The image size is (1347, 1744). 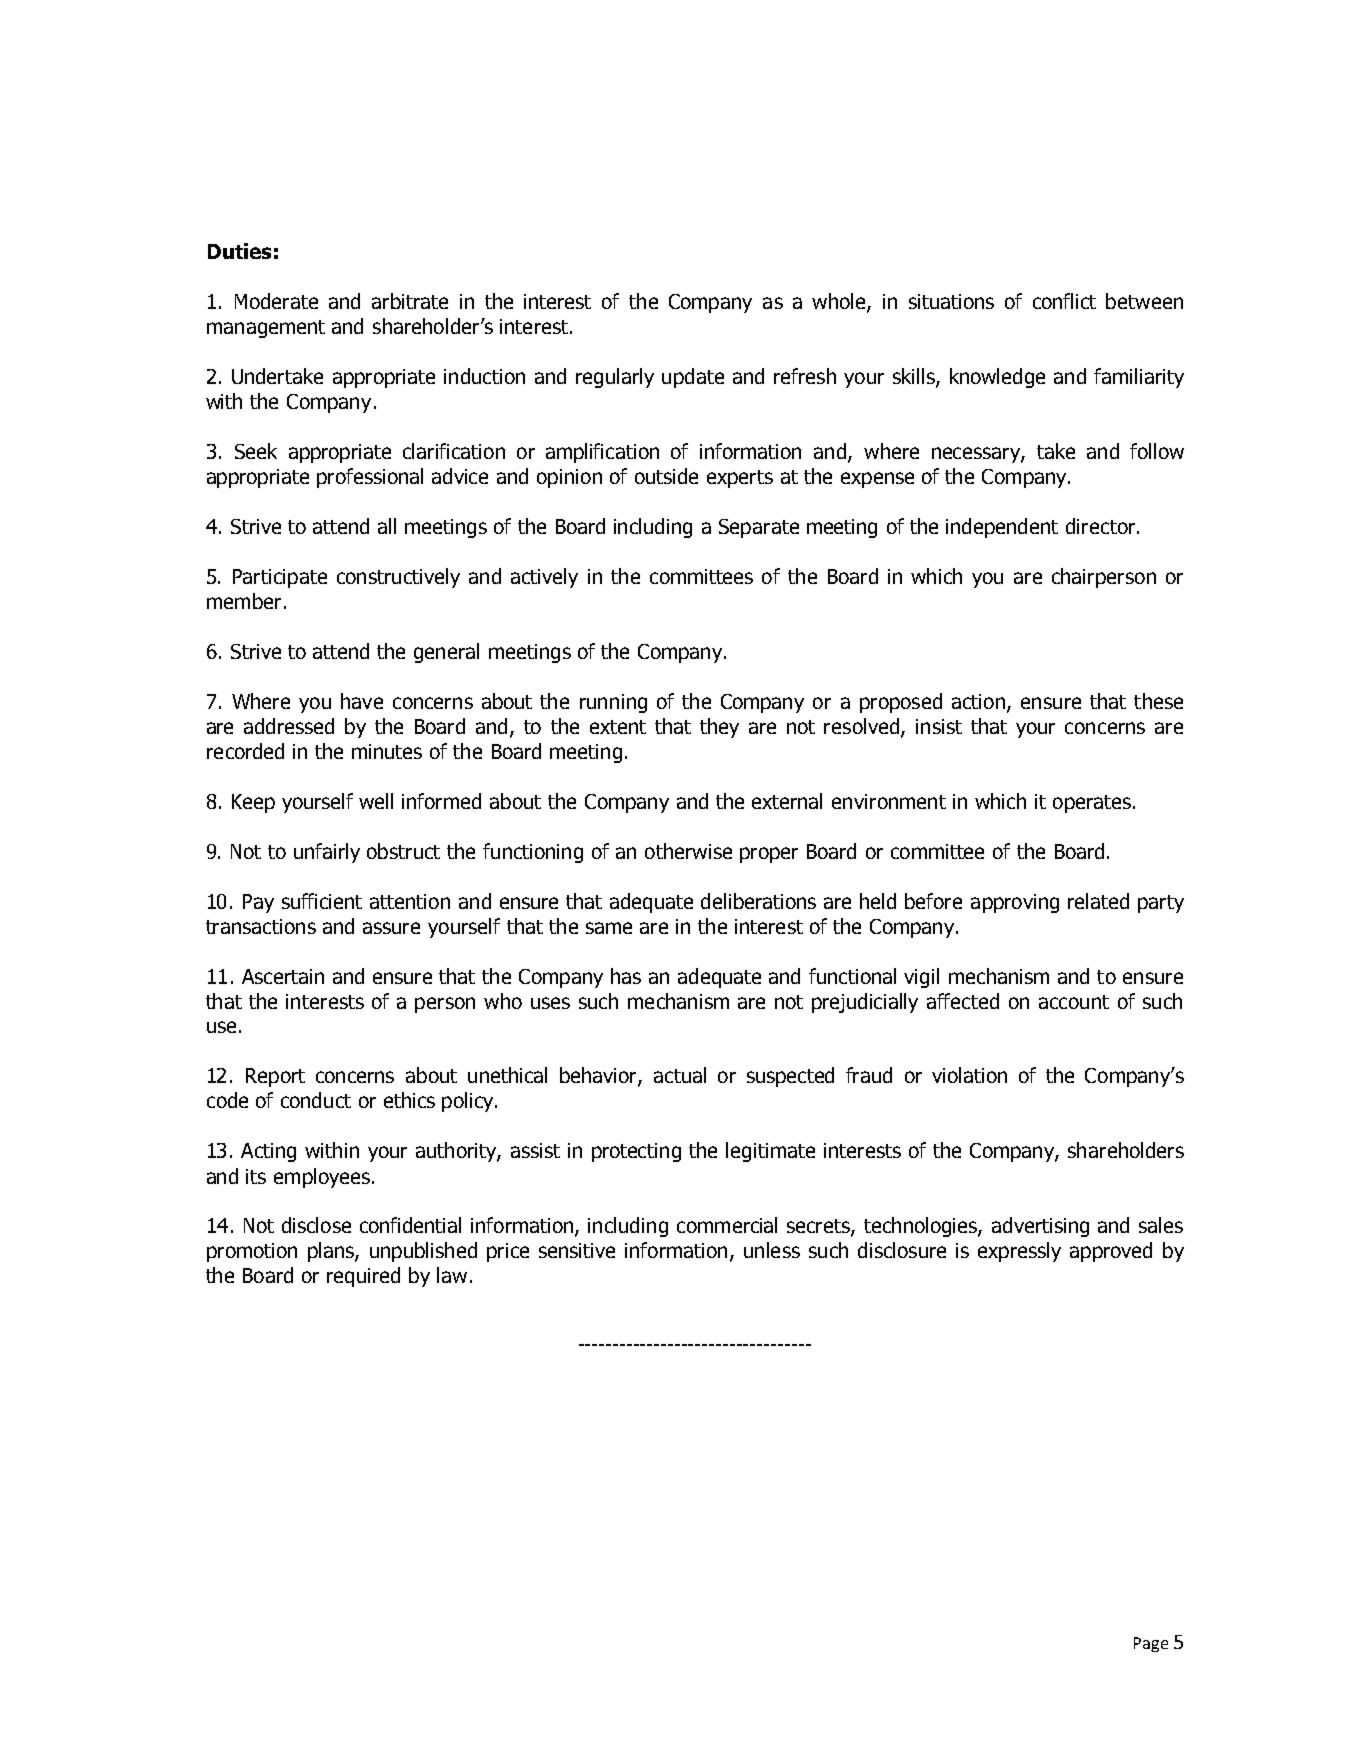 I want to click on management, so click(x=266, y=329).
